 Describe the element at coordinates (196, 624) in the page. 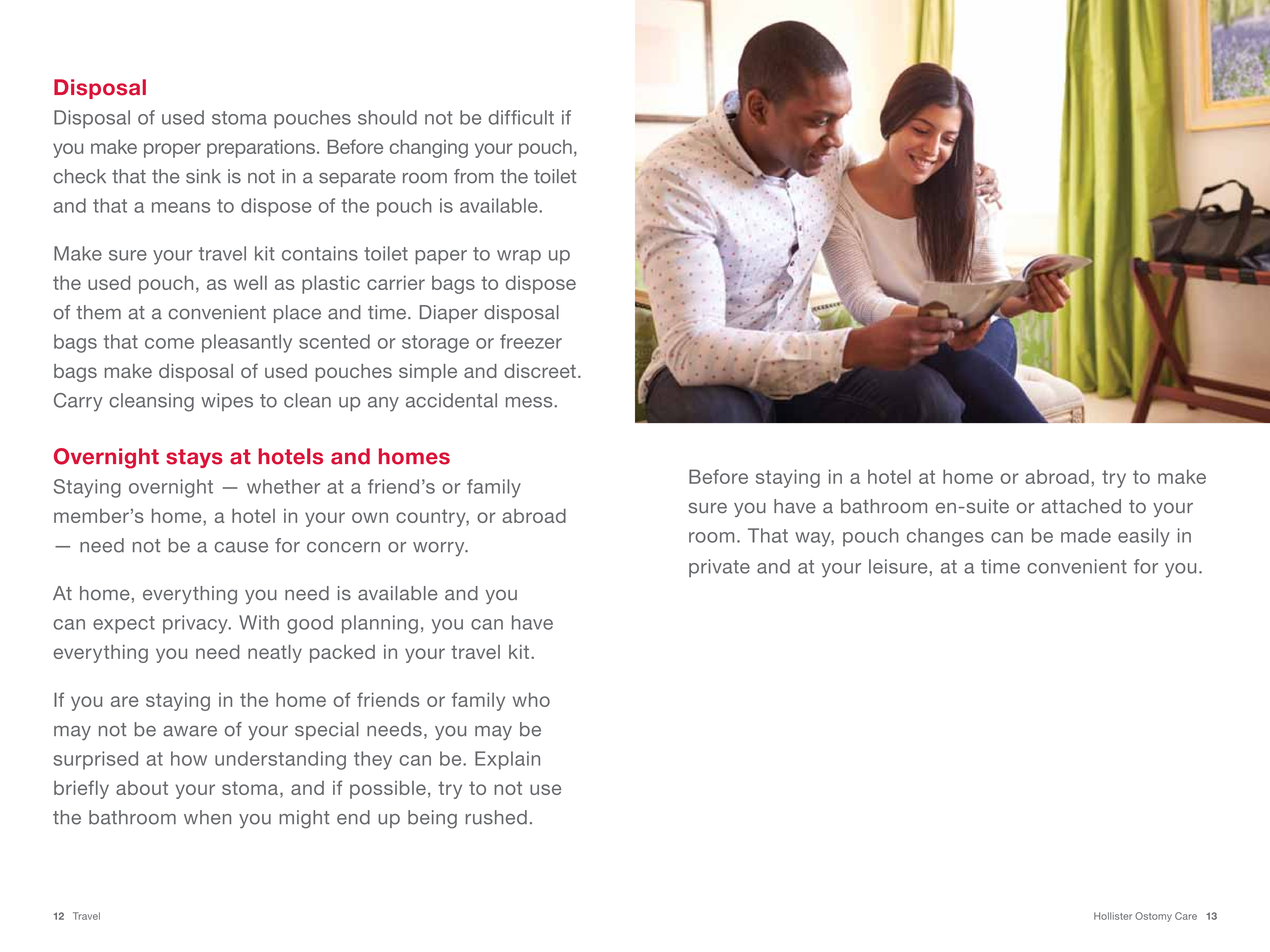

I see `privacy` at that location.
